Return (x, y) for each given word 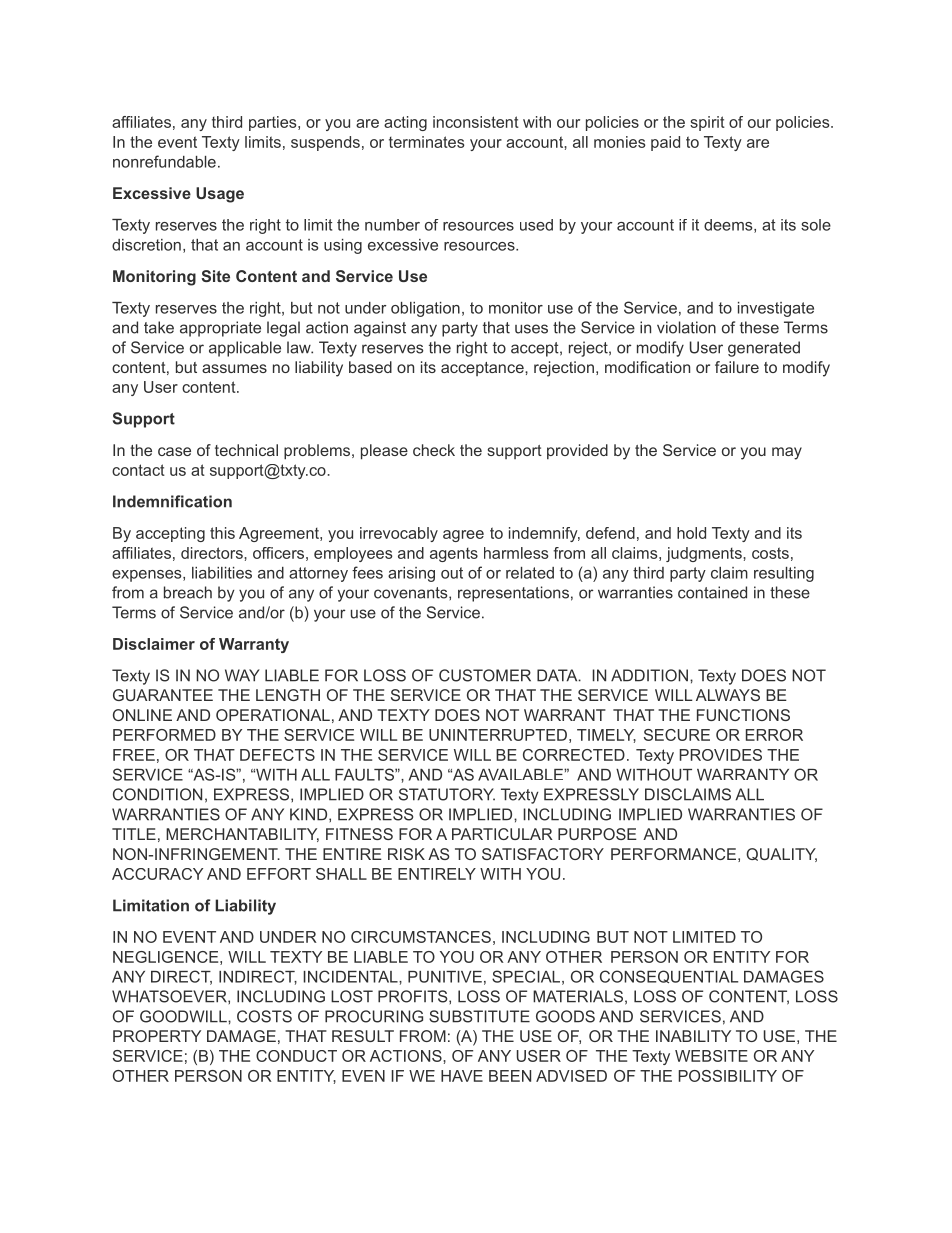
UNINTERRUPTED (498, 735)
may (787, 453)
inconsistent (476, 122)
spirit (707, 123)
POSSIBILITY (727, 1076)
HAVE (462, 1076)
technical (246, 450)
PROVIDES (720, 755)
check (434, 450)
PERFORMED (164, 735)
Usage (220, 195)
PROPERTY (157, 1036)
